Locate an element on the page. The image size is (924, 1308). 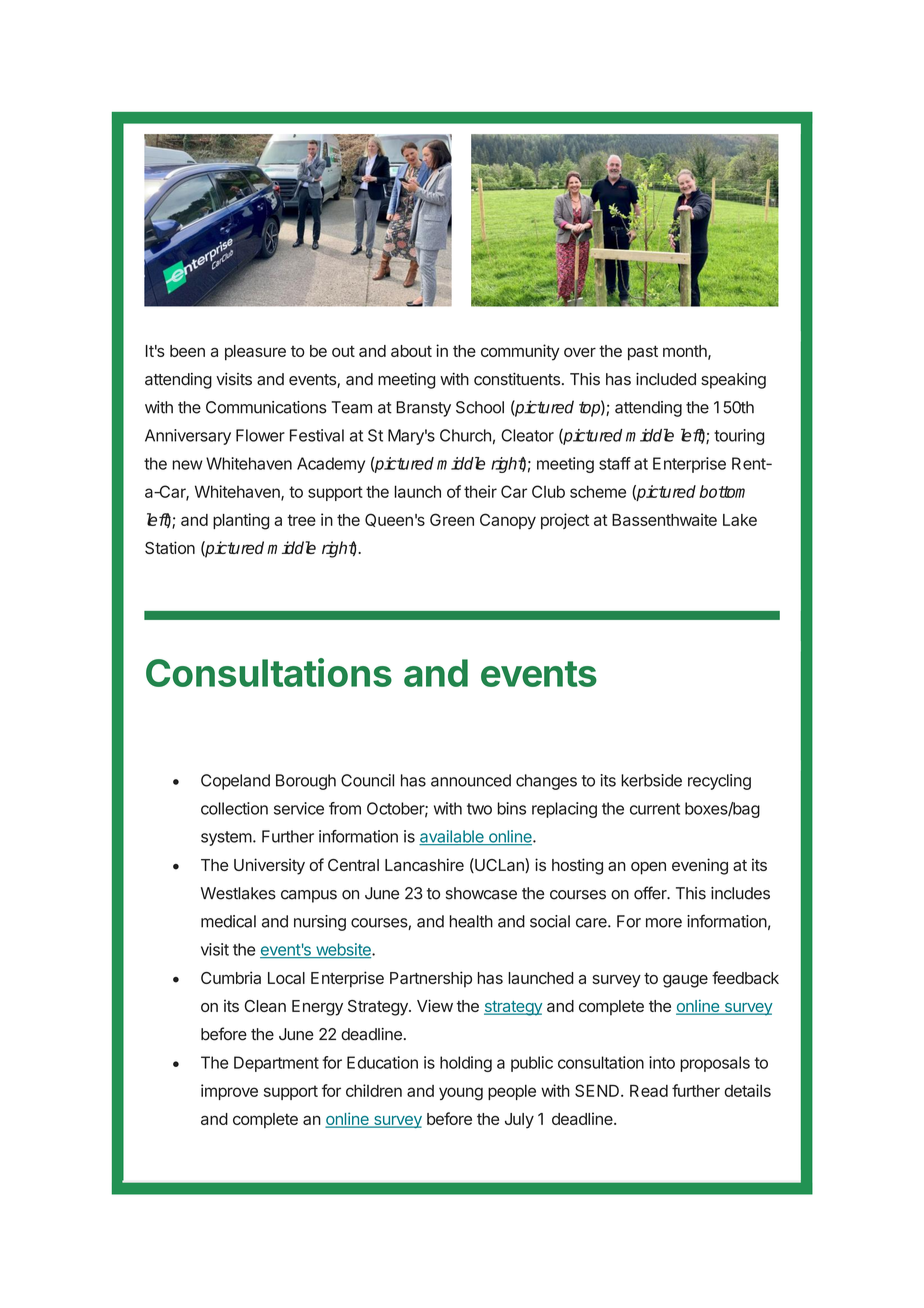
kerbside is located at coordinates (651, 780).
